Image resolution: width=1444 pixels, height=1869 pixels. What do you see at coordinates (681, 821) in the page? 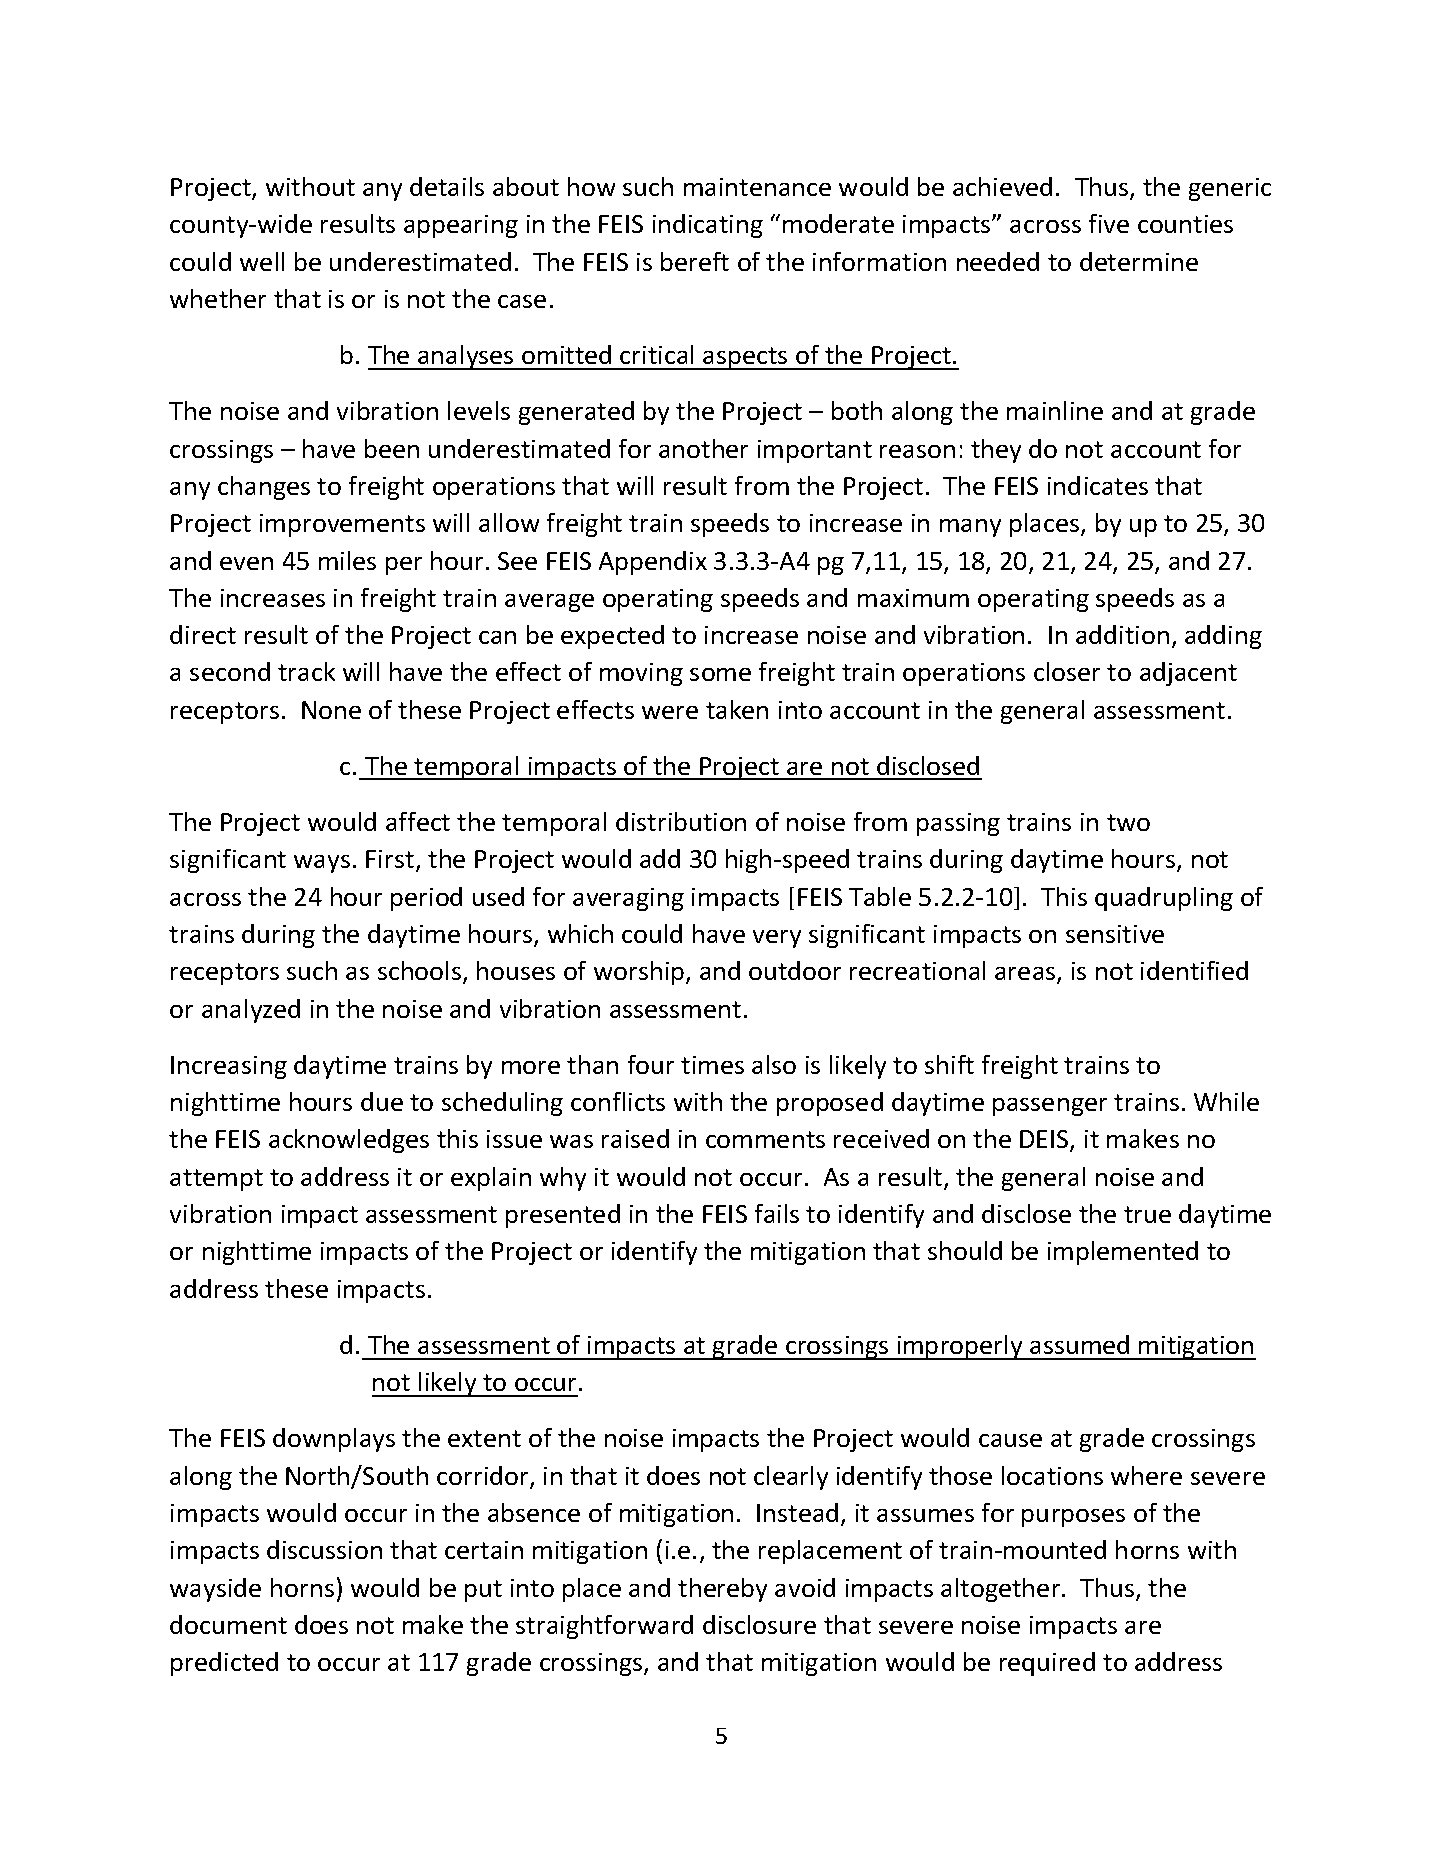
I see `distribution` at bounding box center [681, 821].
